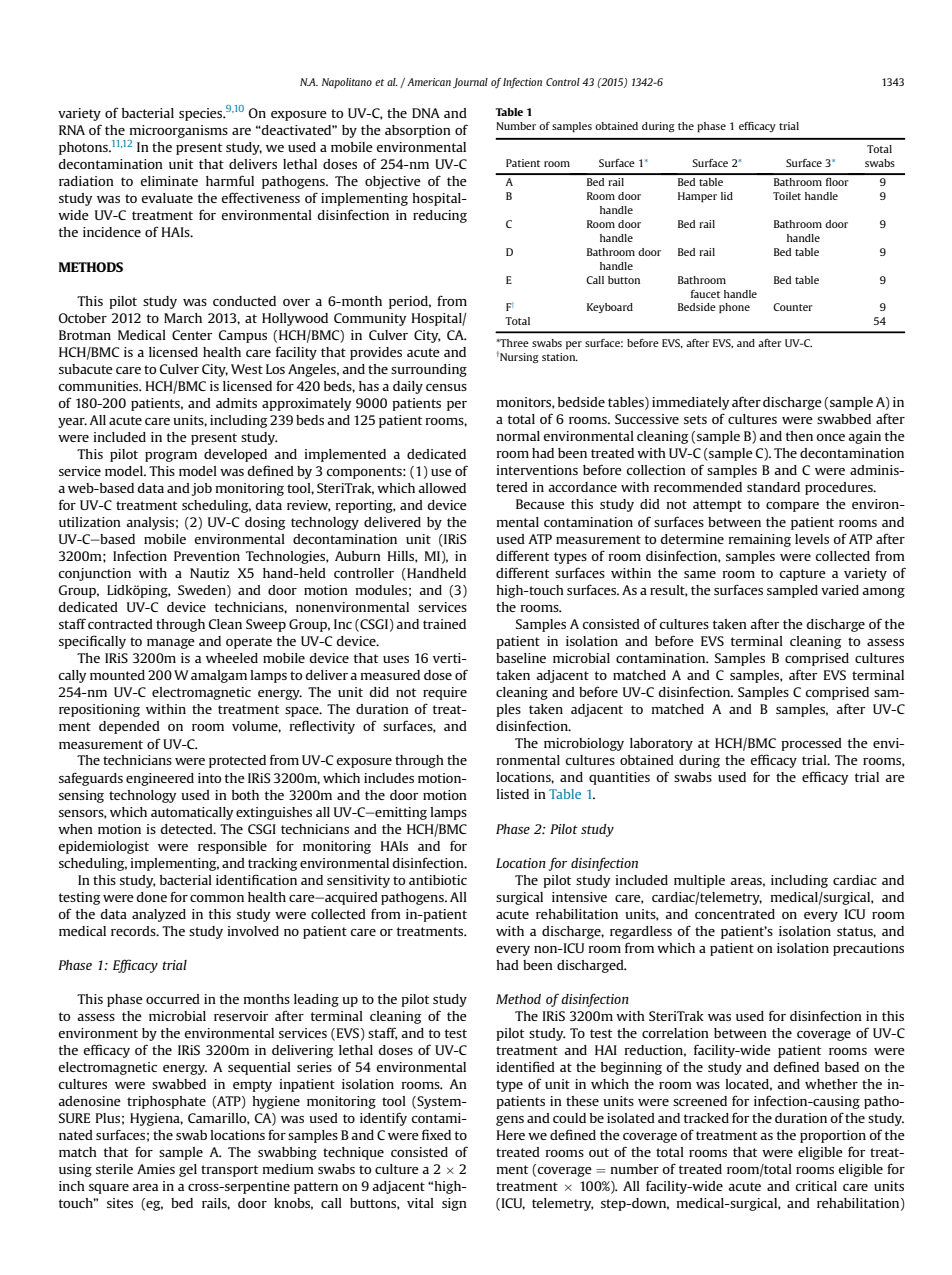 The width and height of the screenshot is (952, 1275). I want to click on Journal, so click(470, 83).
